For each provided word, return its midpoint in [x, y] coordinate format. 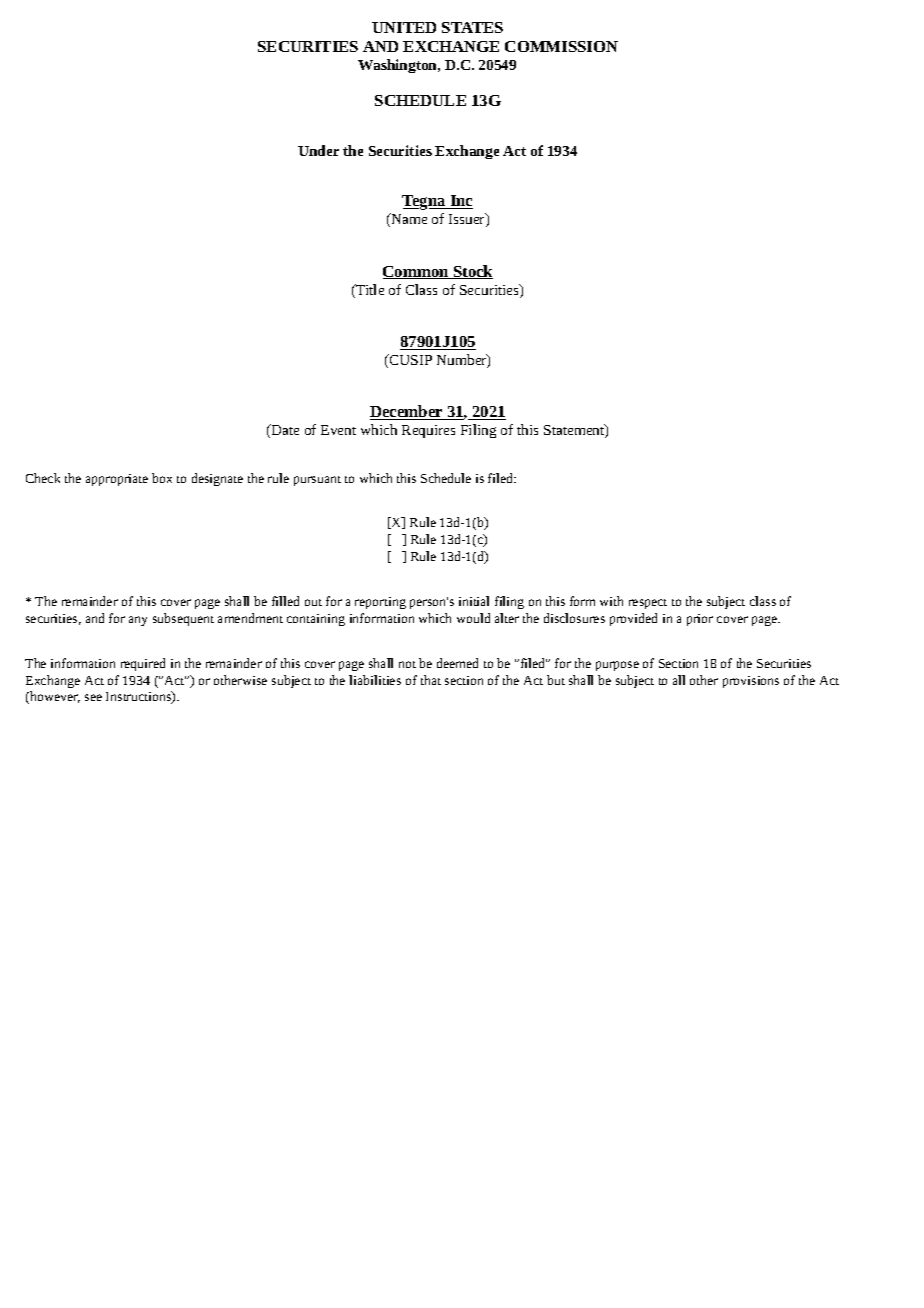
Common [417, 272]
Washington [399, 66]
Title [369, 291]
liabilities [375, 680]
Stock [472, 272]
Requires [428, 431]
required [143, 664]
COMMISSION [561, 46]
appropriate [117, 480]
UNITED [404, 27]
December [407, 412]
